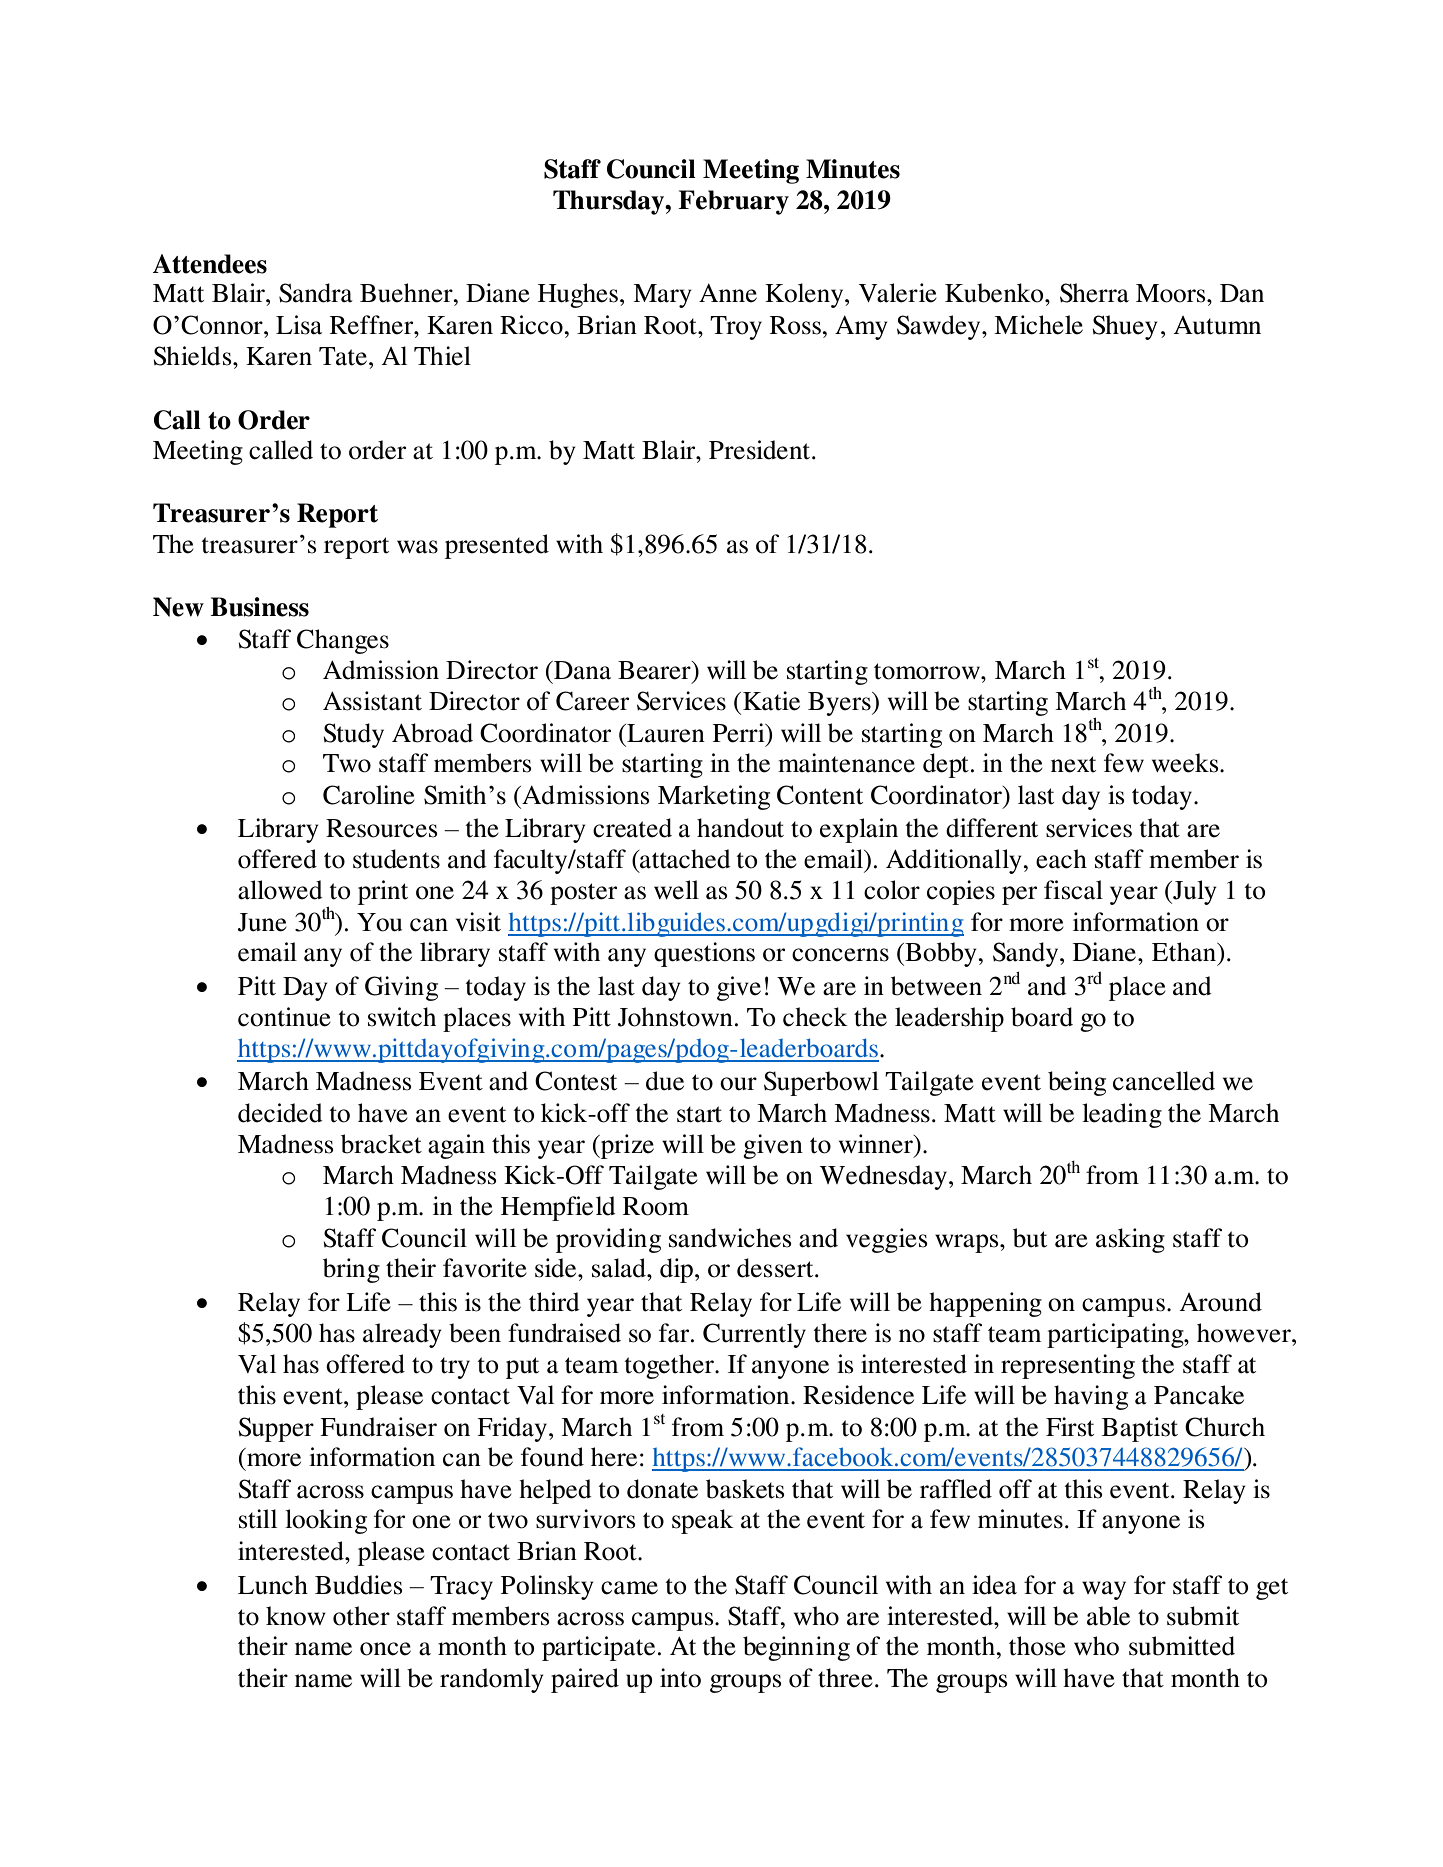 The height and width of the document is (1867, 1443). What do you see at coordinates (656, 1206) in the document?
I see `Room` at bounding box center [656, 1206].
